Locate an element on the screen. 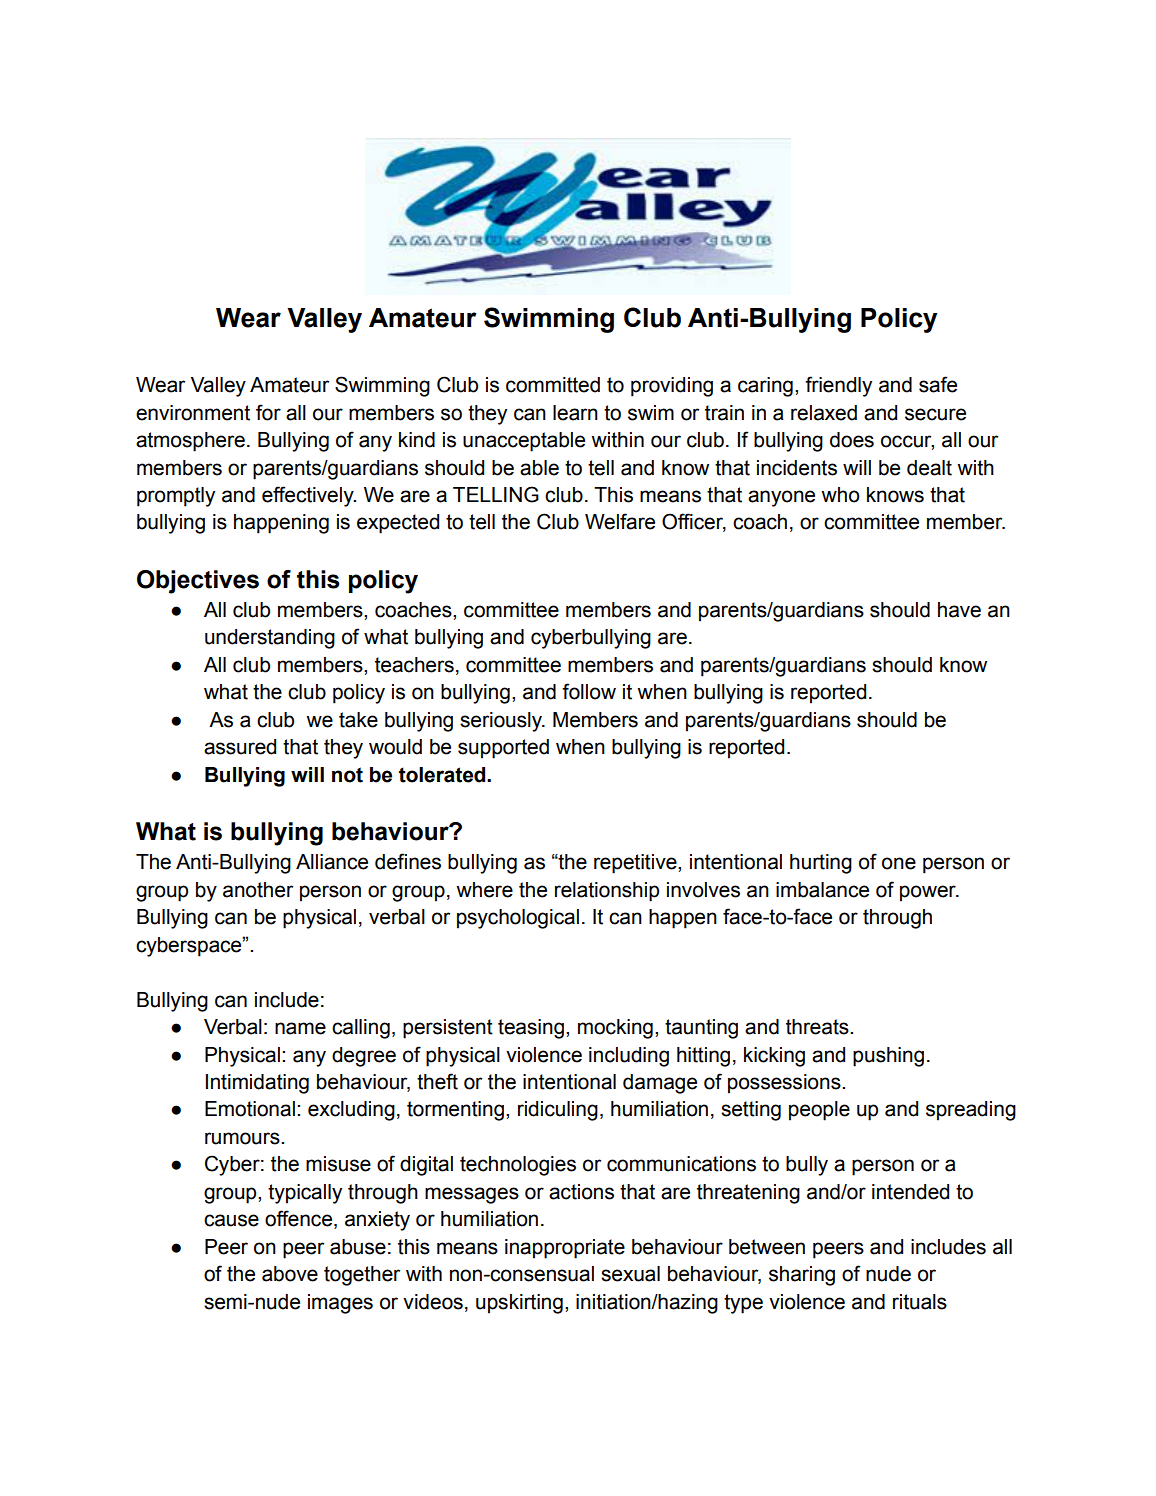 The width and height of the screenshot is (1156, 1496). name is located at coordinates (300, 1028).
